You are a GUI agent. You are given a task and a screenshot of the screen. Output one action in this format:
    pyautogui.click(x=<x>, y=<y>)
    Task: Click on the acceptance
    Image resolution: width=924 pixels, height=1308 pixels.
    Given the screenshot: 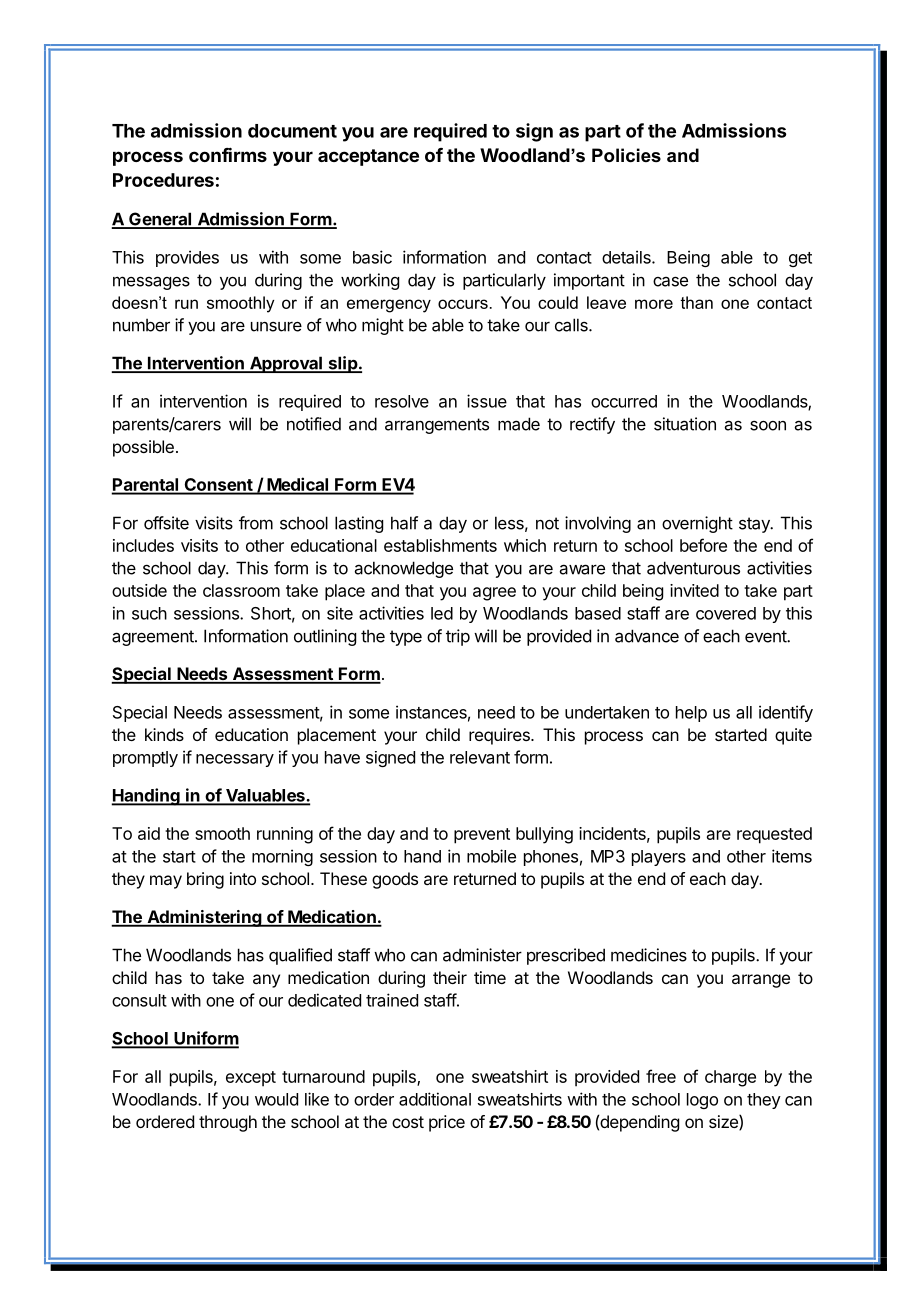 What is the action you would take?
    pyautogui.click(x=368, y=157)
